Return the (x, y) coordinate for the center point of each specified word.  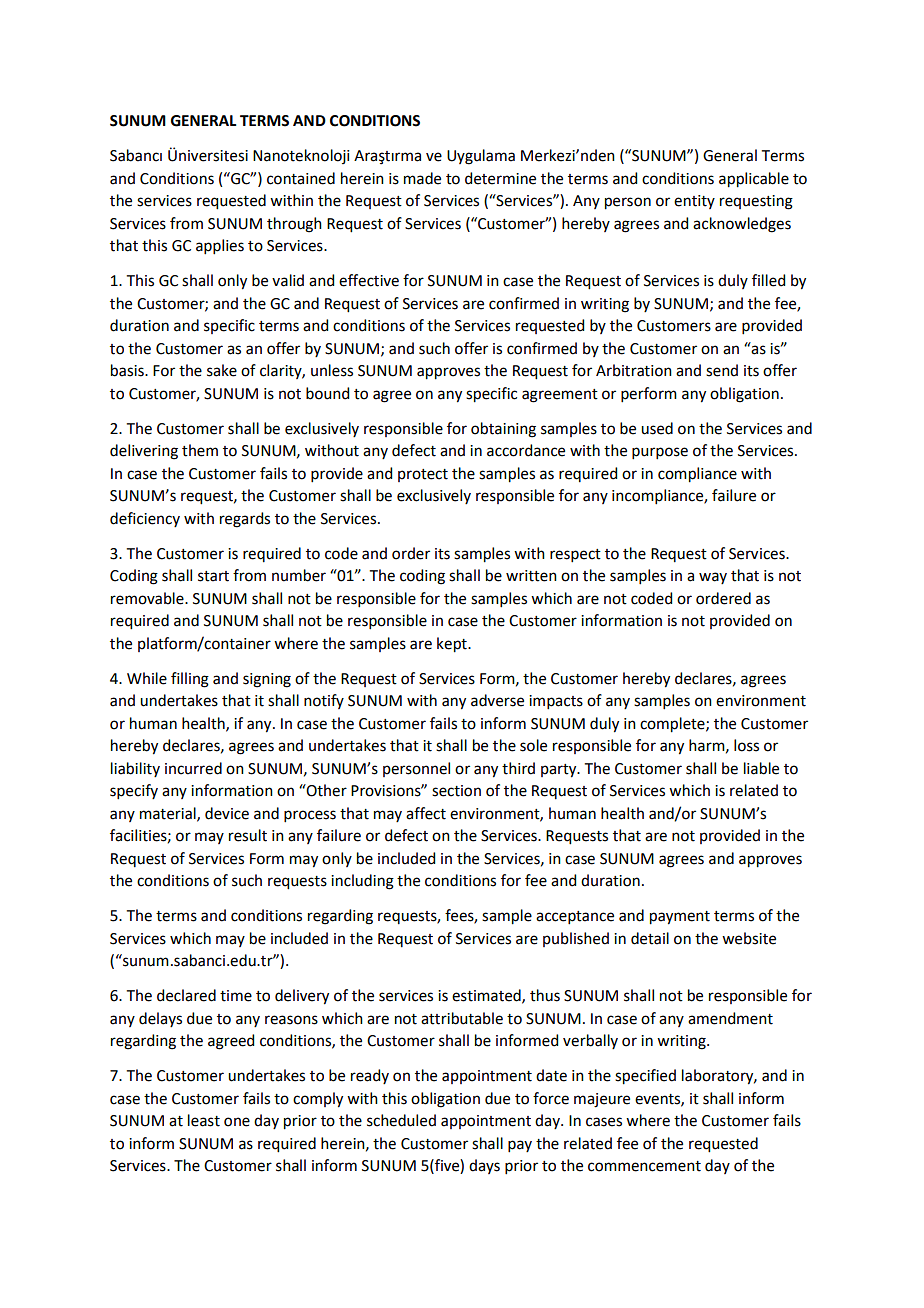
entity (694, 202)
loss (746, 745)
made (422, 178)
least (204, 1120)
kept (453, 645)
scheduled (401, 1120)
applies (220, 246)
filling (190, 680)
